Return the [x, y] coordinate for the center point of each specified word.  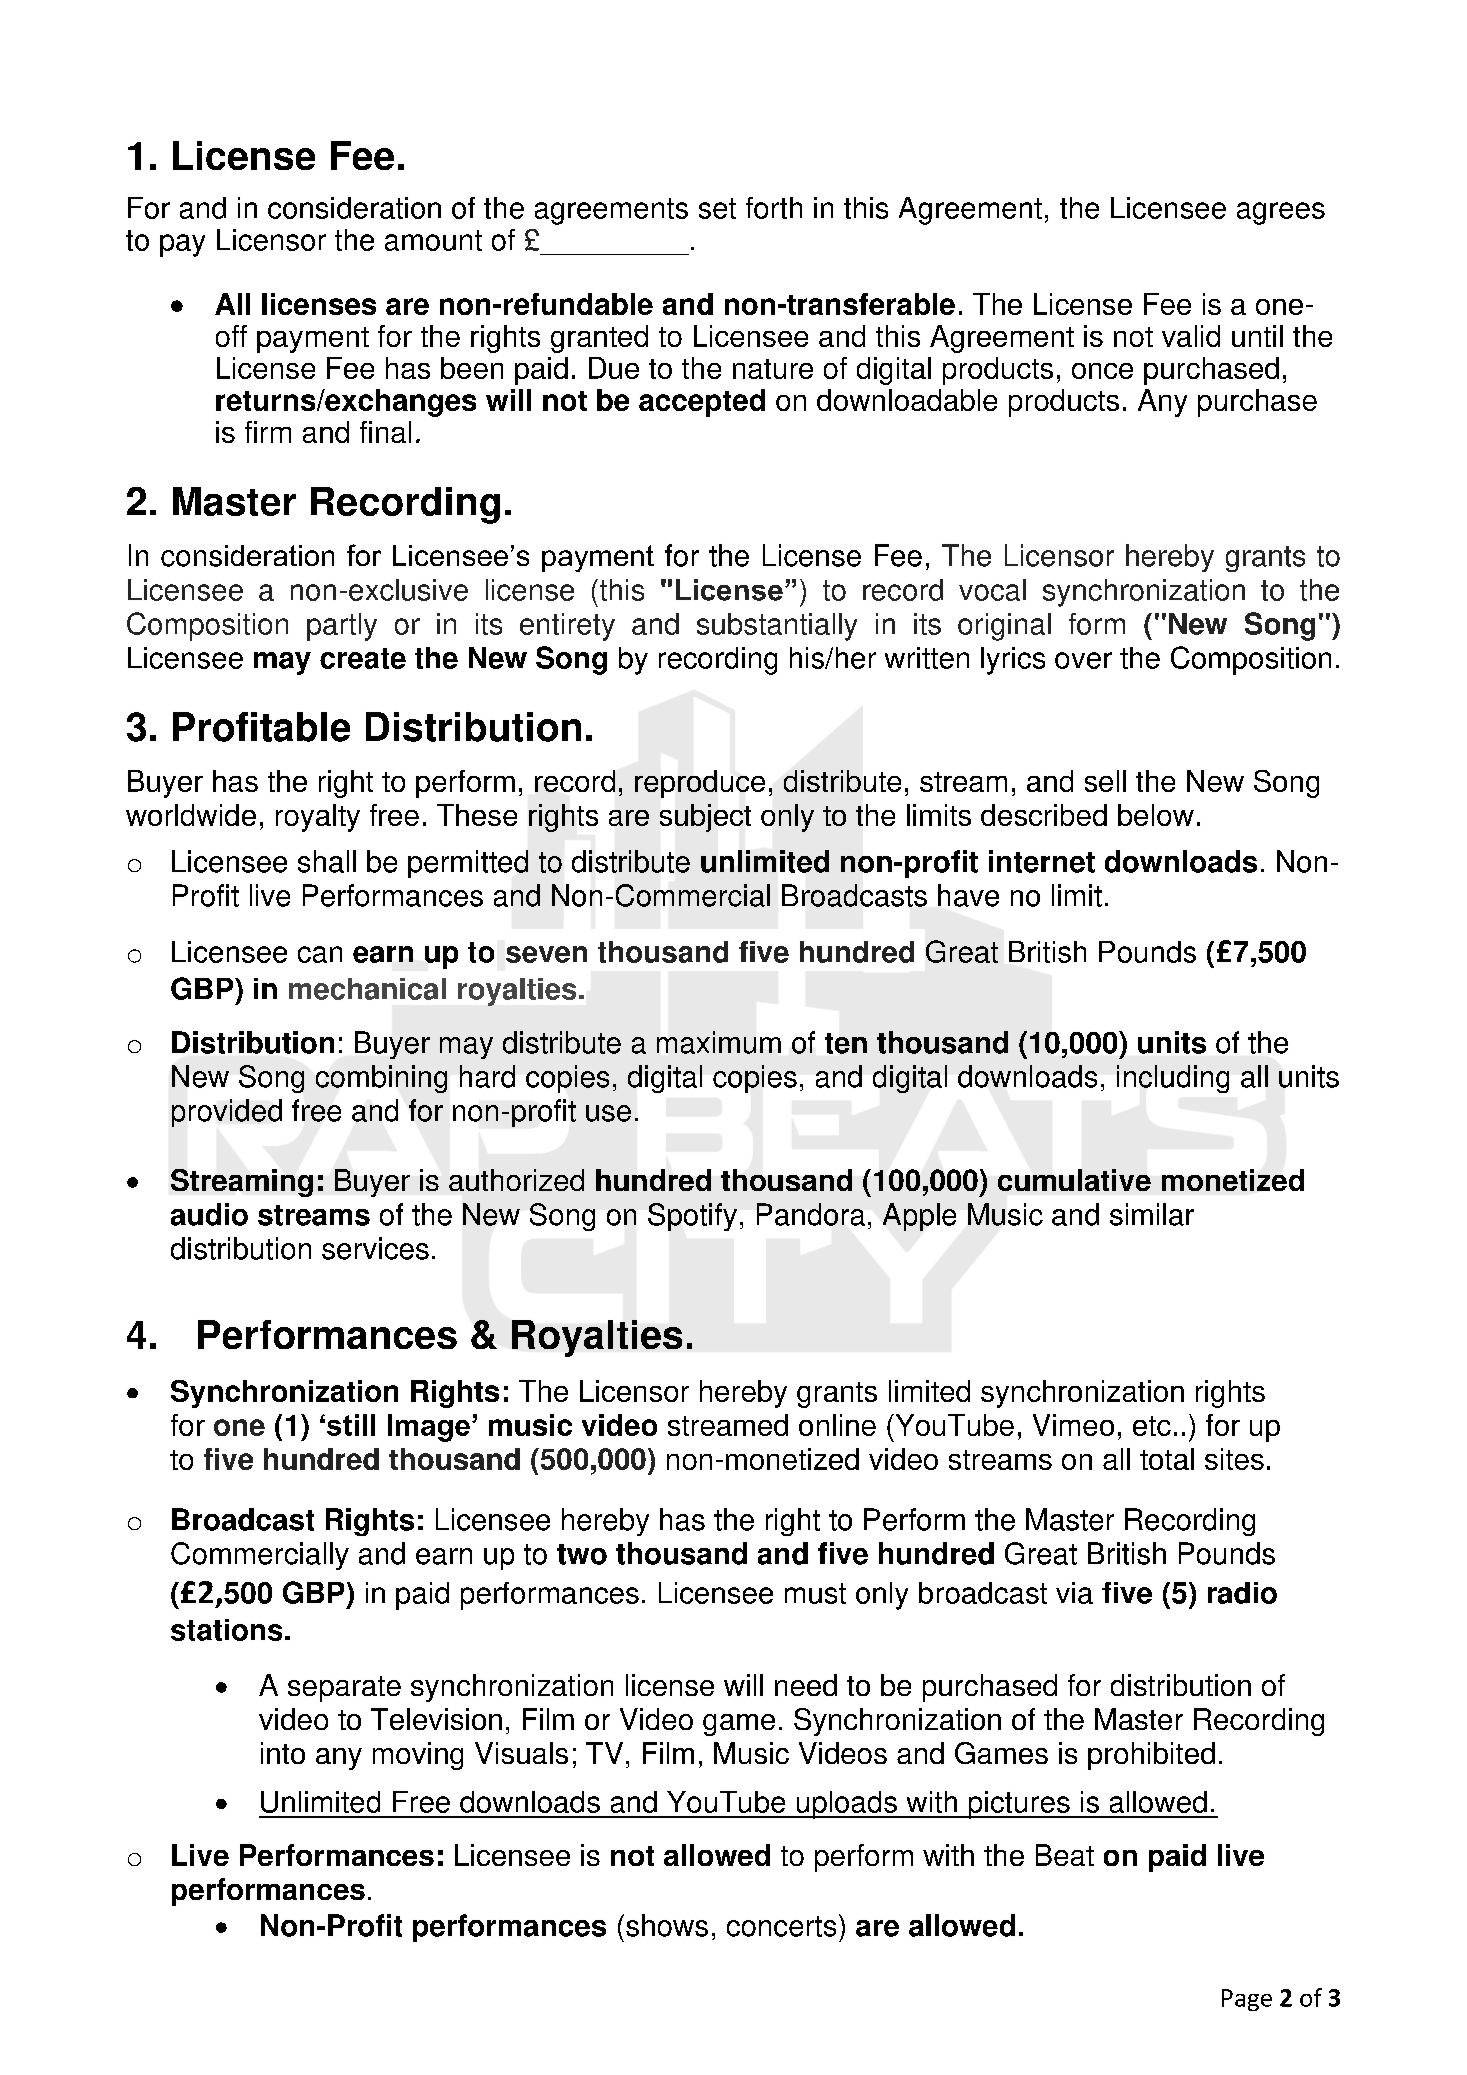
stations [226, 1630]
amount [433, 240]
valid [1191, 336]
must [815, 1593]
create [363, 658]
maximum [719, 1042]
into [283, 1753]
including [1173, 1079]
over [1083, 660]
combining [381, 1079]
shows [667, 1925]
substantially [777, 627]
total [1167, 1459]
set [717, 208]
